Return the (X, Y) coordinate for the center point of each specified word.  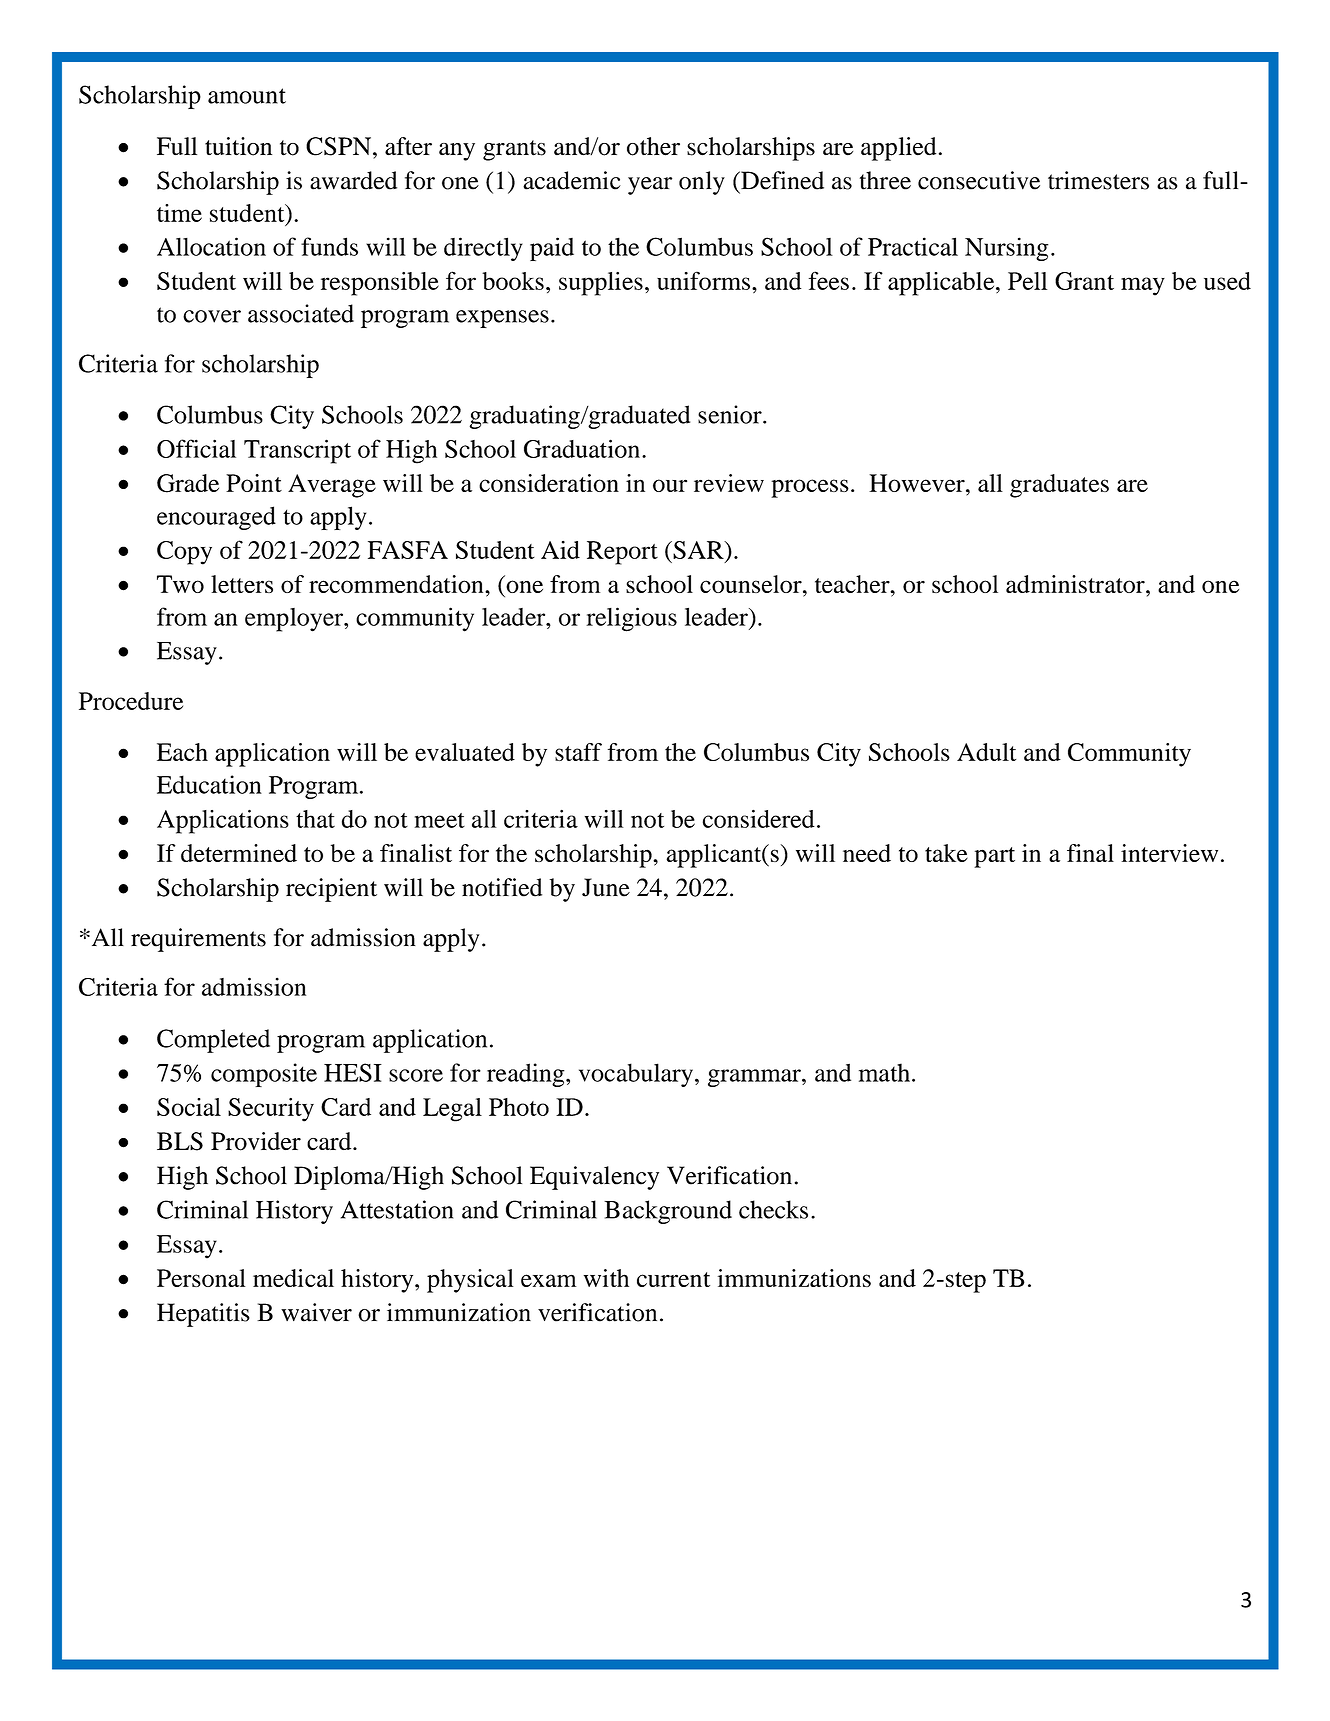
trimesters (1098, 180)
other (653, 146)
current (673, 1279)
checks (773, 1209)
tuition (238, 146)
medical (293, 1278)
